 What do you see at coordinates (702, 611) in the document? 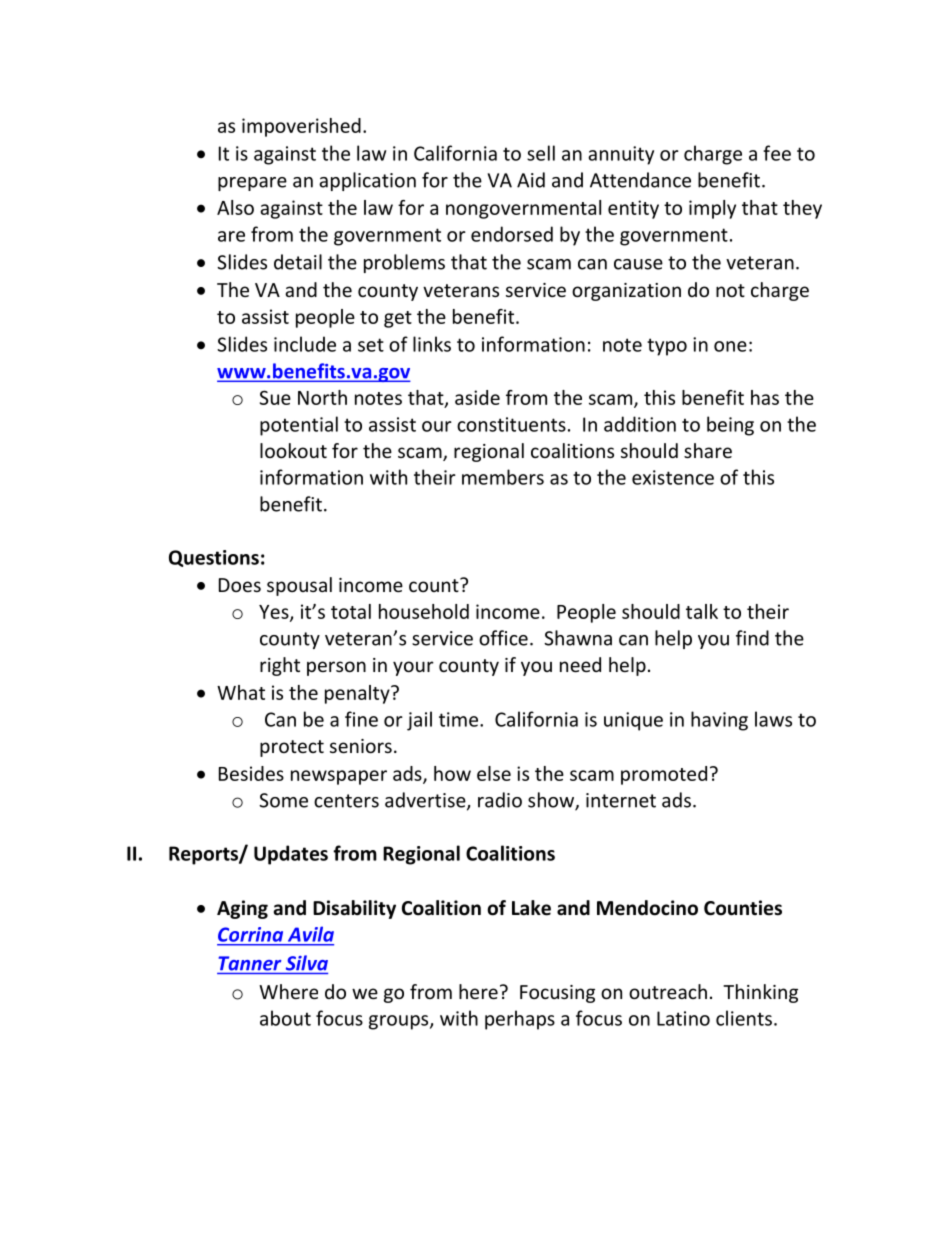
I see `talk` at bounding box center [702, 611].
